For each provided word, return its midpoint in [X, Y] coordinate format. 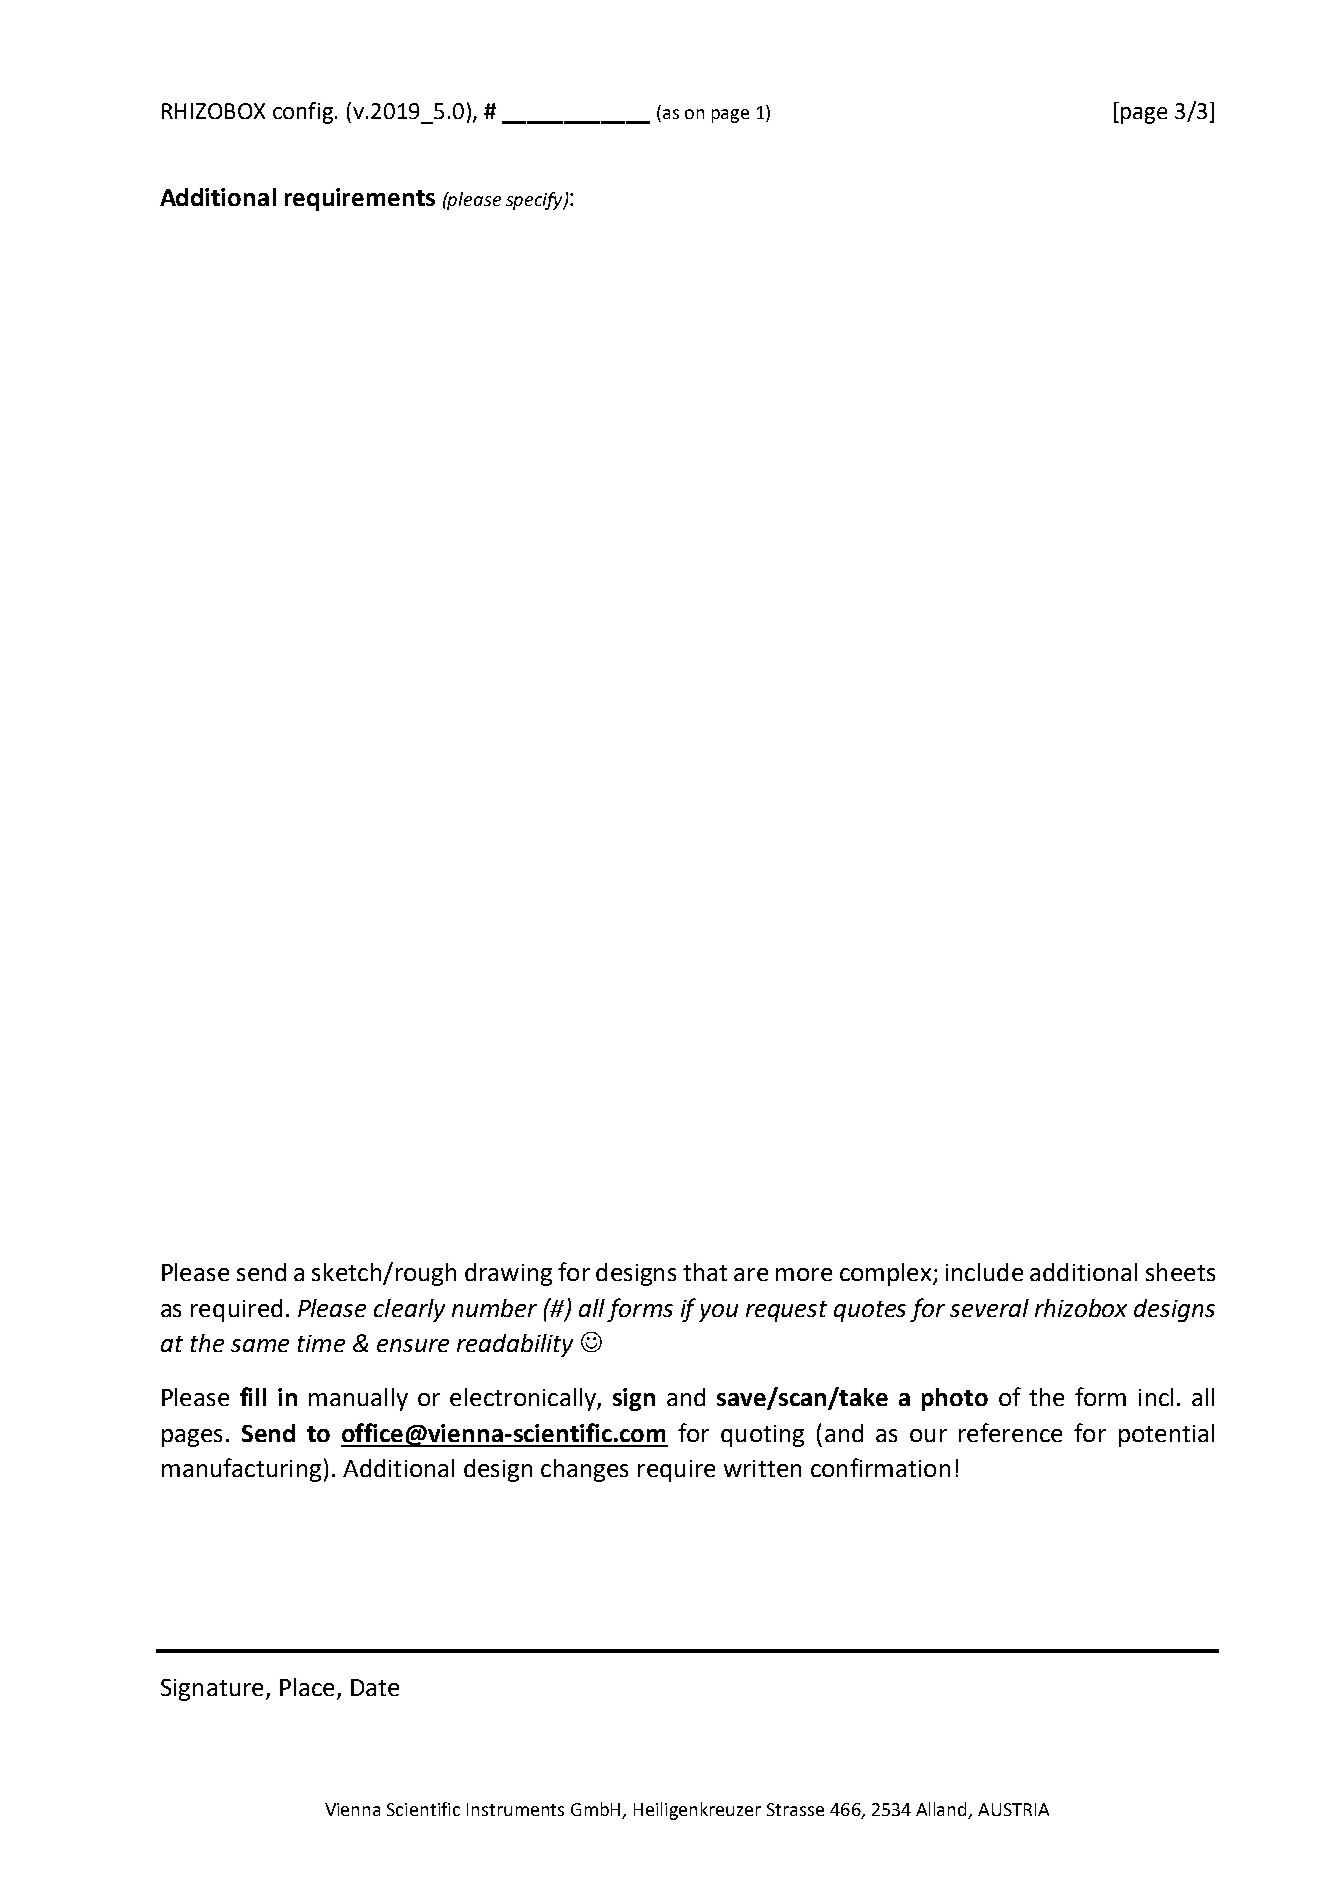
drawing [508, 1274]
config [303, 113]
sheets [1180, 1272]
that [705, 1272]
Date [375, 1687]
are [751, 1274]
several [989, 1308]
